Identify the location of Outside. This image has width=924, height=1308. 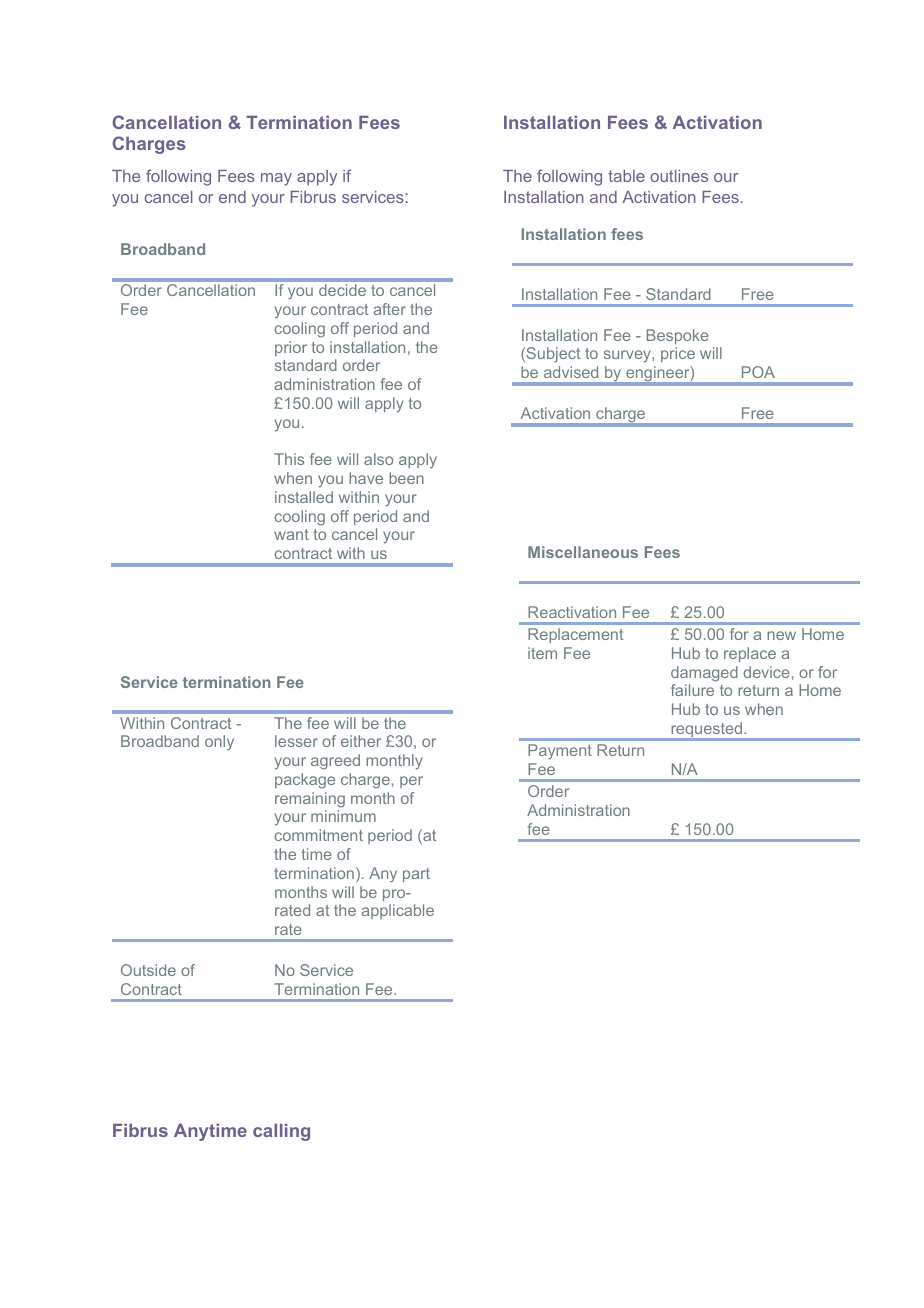
(148, 970).
